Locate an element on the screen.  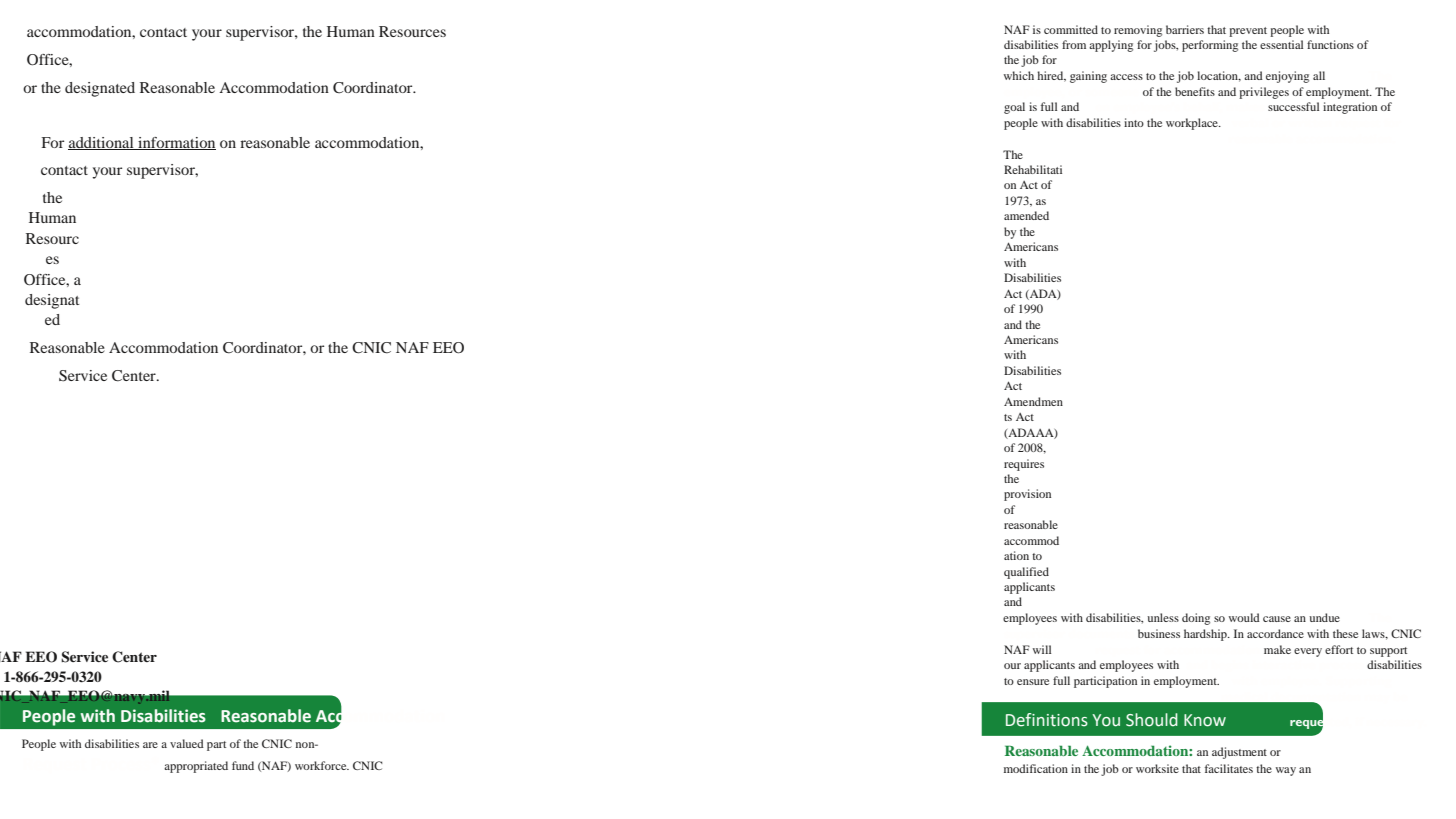
Definitions is located at coordinates (1047, 720).
